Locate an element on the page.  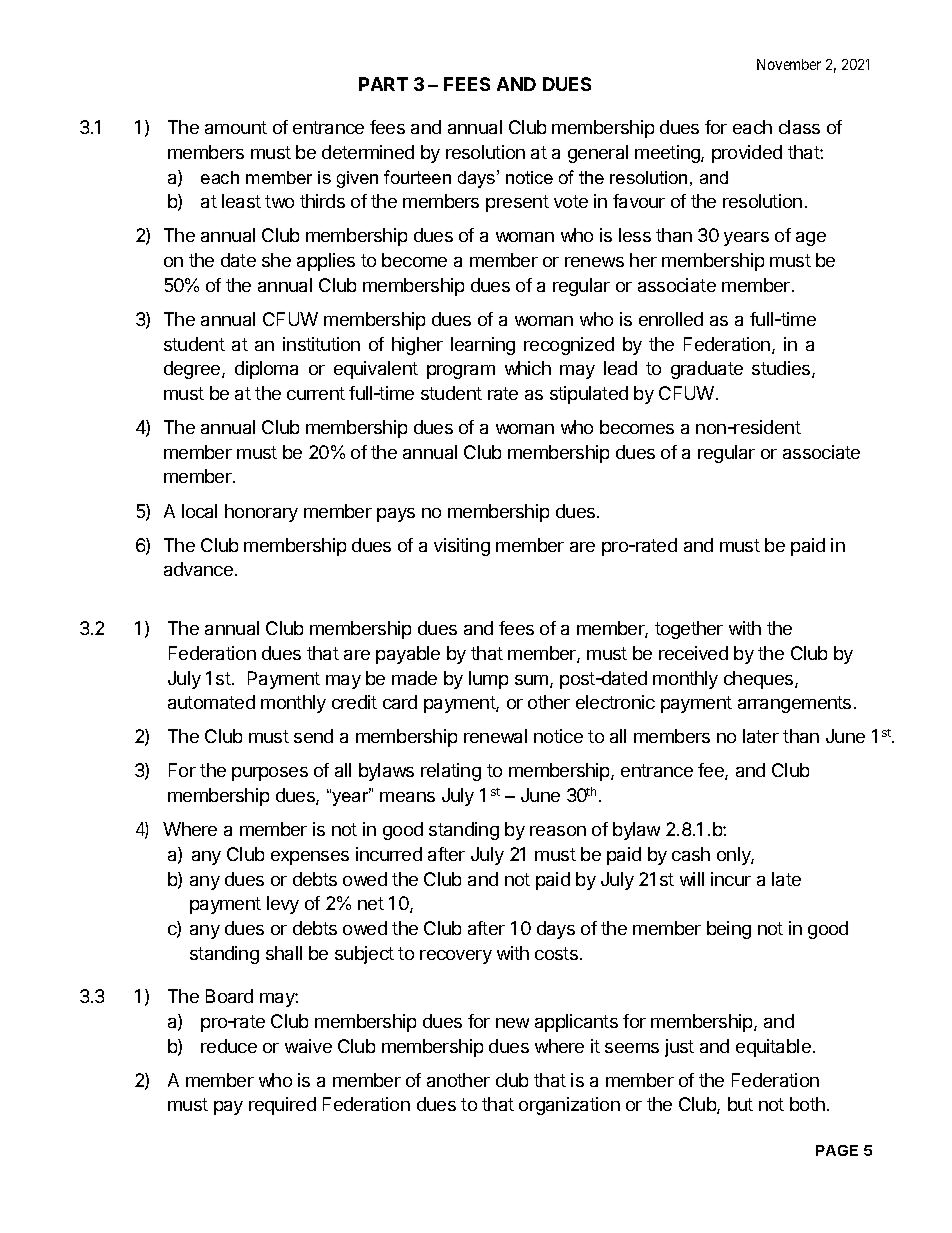
arrangements is located at coordinates (794, 704).
